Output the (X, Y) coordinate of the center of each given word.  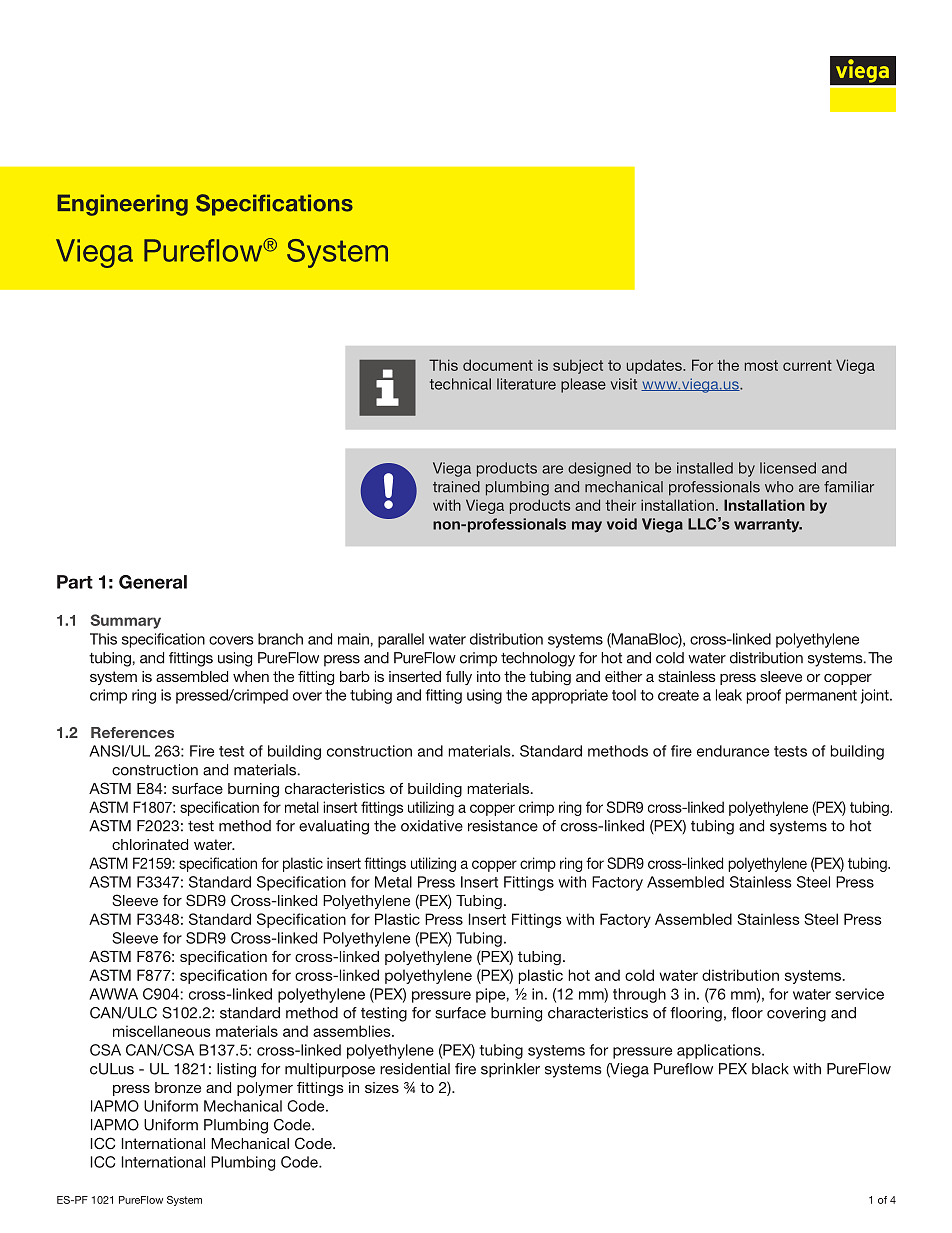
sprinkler (510, 1070)
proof (764, 696)
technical (460, 384)
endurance (733, 751)
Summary (126, 621)
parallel (401, 640)
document (498, 365)
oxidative (432, 826)
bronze (178, 1087)
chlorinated (150, 844)
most (761, 365)
